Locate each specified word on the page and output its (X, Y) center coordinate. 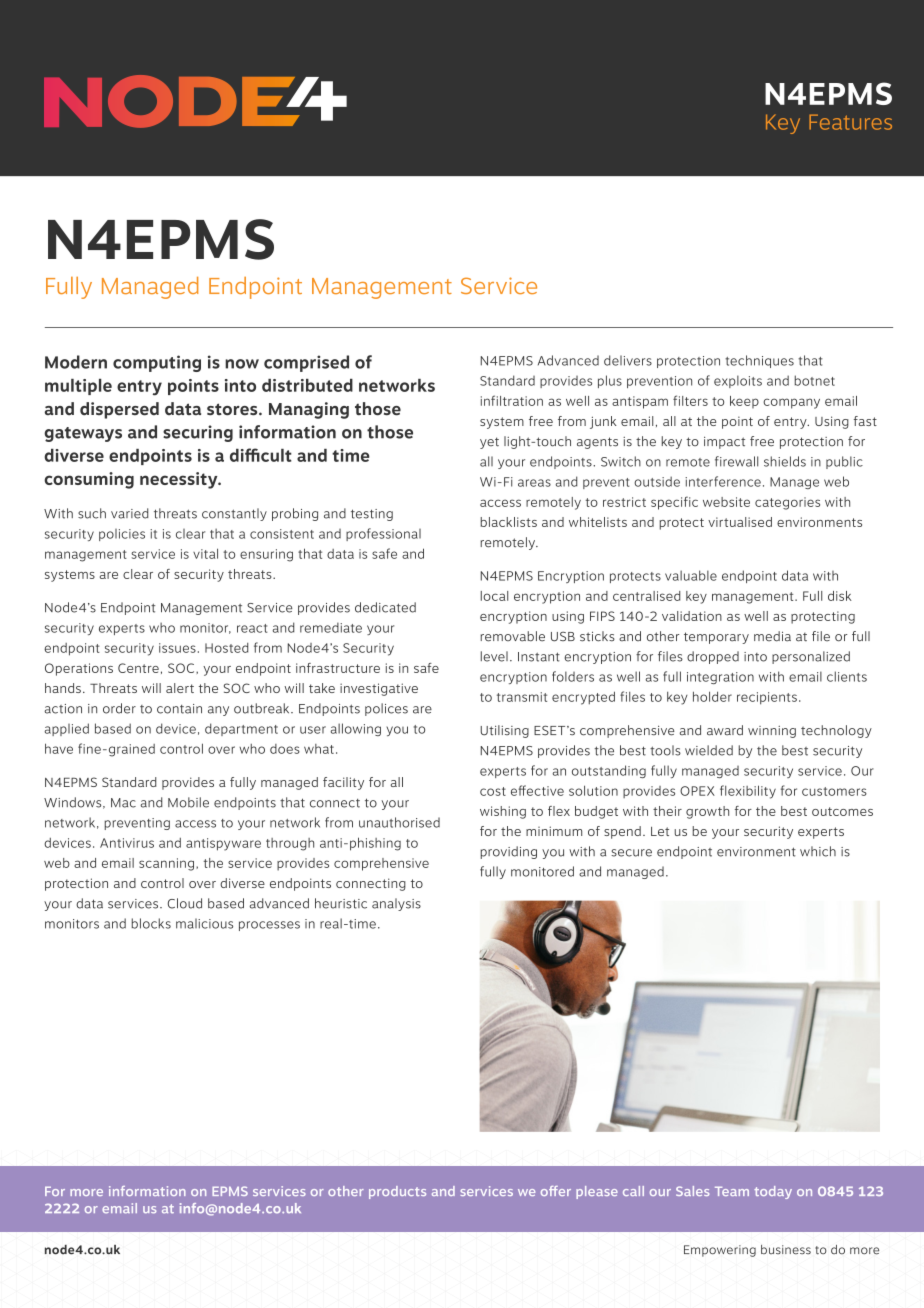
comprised (306, 363)
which (818, 851)
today (773, 1192)
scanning (166, 864)
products (397, 1192)
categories (787, 503)
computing (157, 363)
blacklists (508, 522)
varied (130, 513)
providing (508, 852)
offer (556, 1191)
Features (850, 122)
